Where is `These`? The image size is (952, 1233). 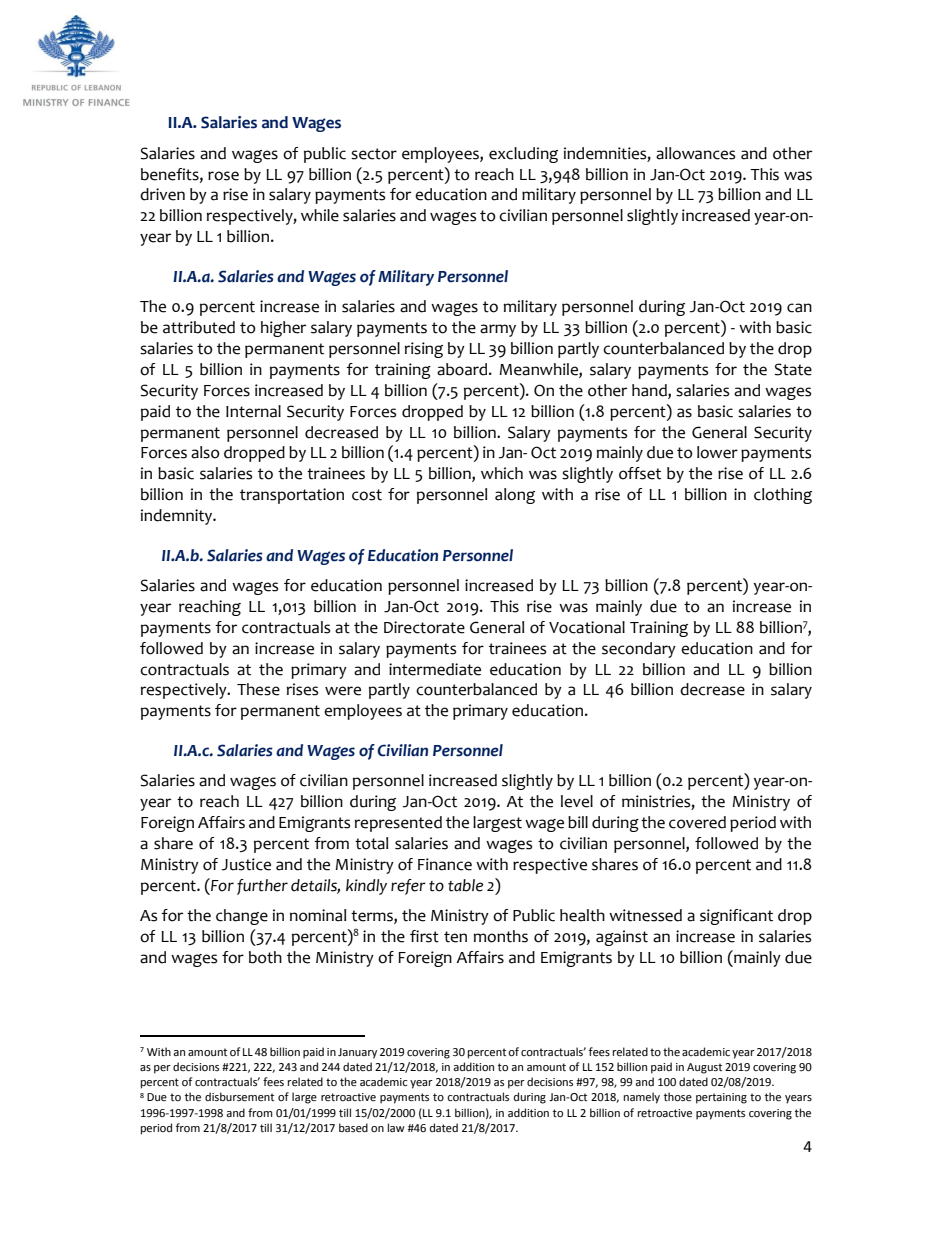 These is located at coordinates (258, 689).
